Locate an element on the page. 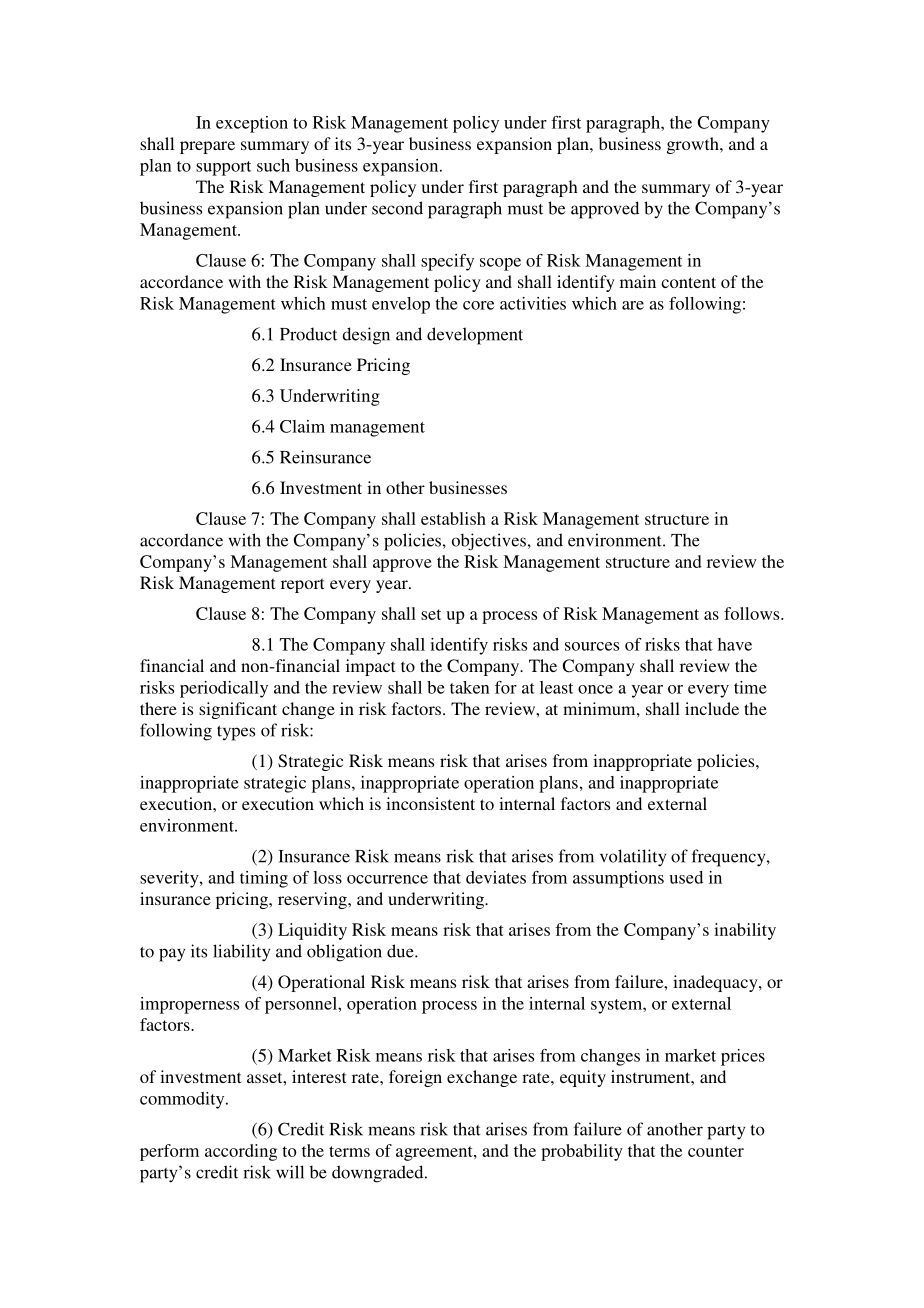 This image has width=924, height=1308. second is located at coordinates (397, 208).
